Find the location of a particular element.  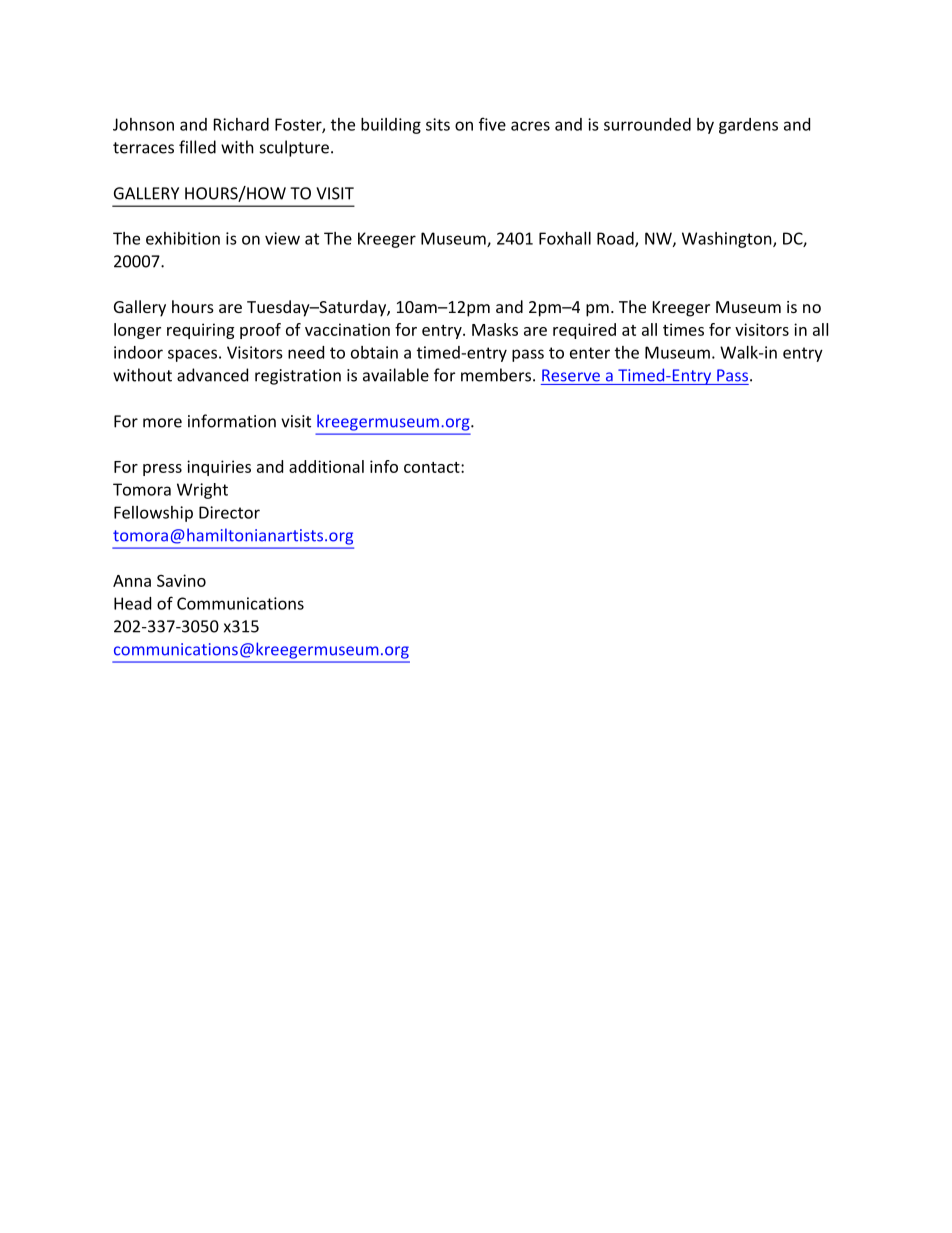

advanced is located at coordinates (212, 375).
